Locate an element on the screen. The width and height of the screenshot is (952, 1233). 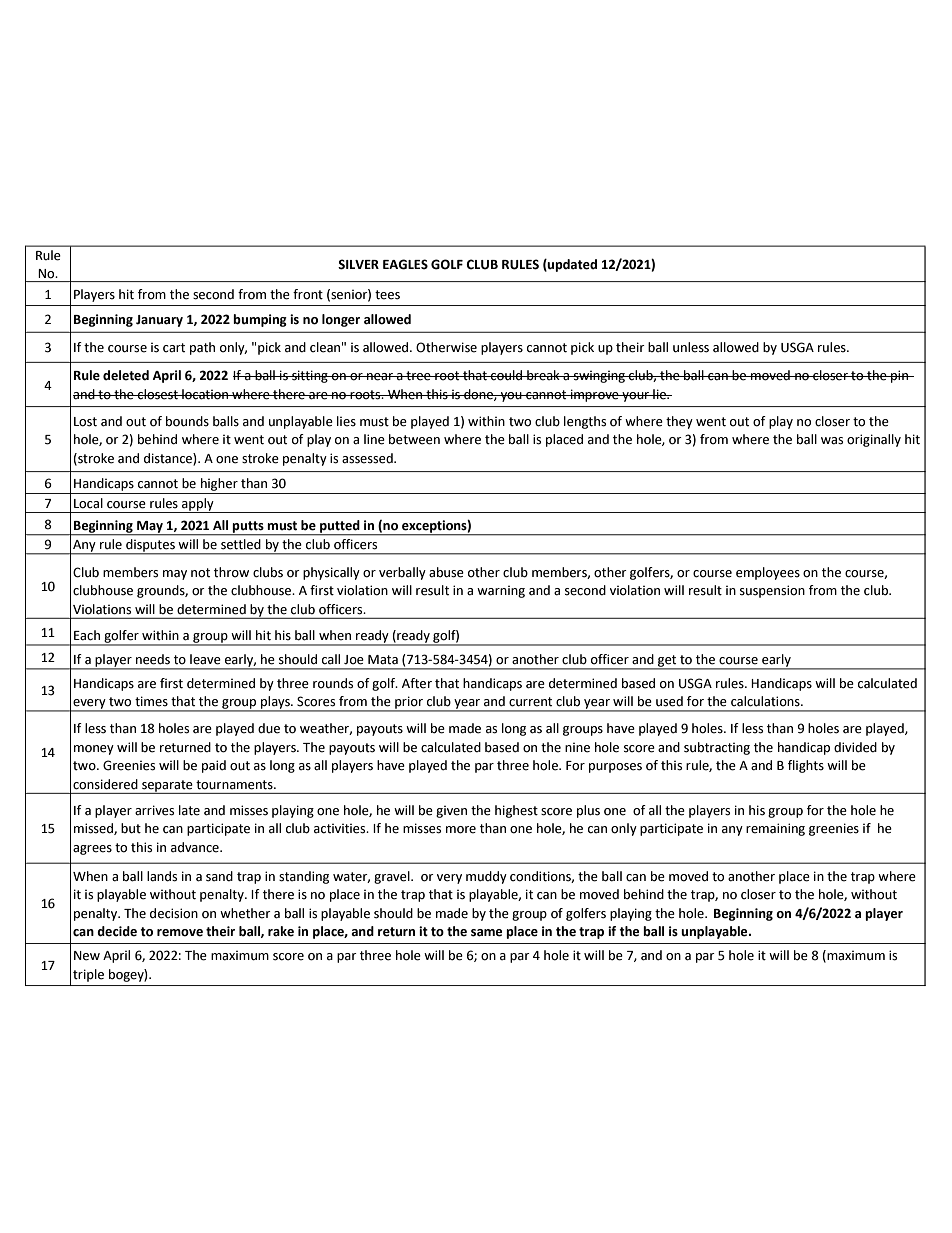
leave is located at coordinates (205, 659).
